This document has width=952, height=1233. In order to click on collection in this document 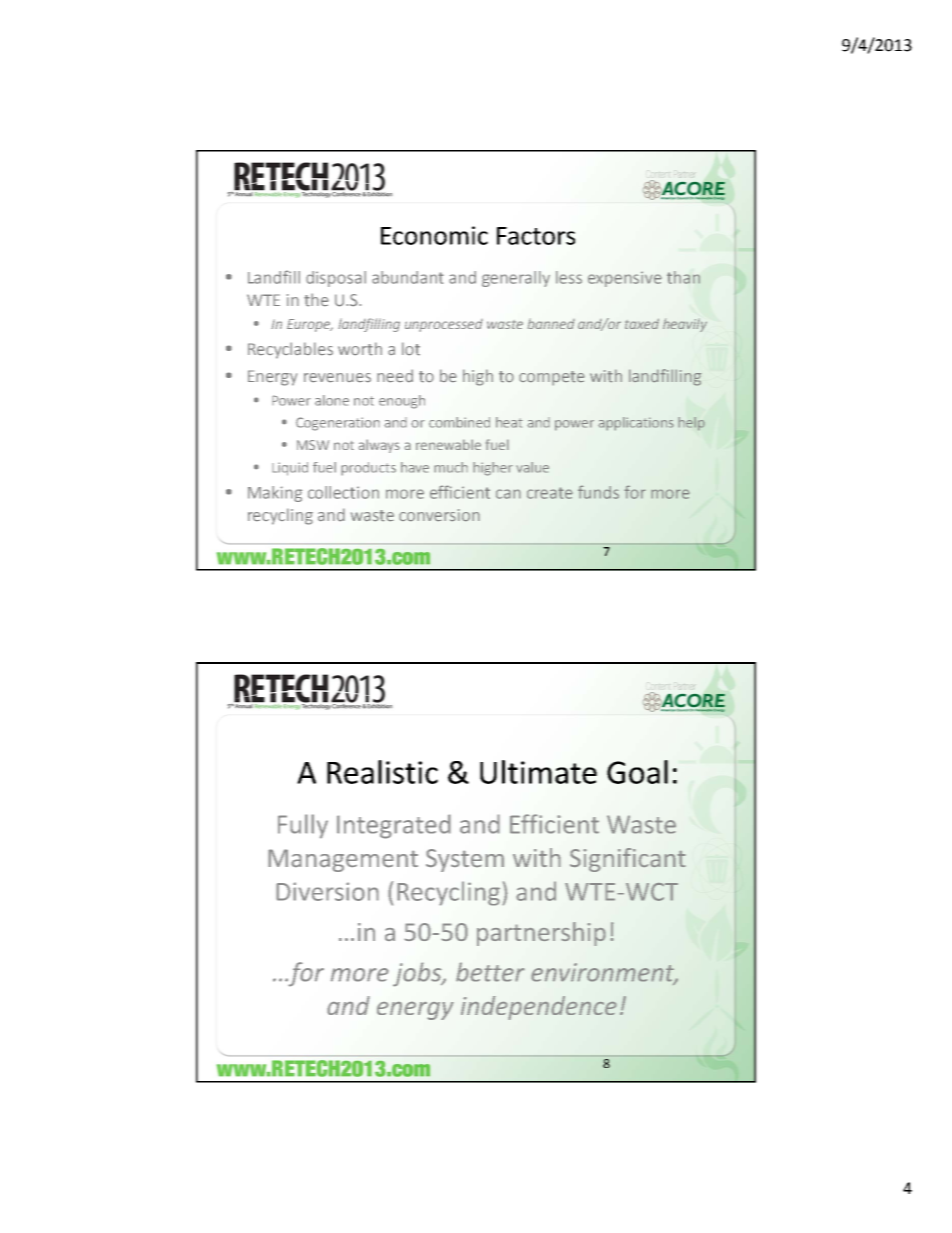, I will do `click(343, 492)`.
